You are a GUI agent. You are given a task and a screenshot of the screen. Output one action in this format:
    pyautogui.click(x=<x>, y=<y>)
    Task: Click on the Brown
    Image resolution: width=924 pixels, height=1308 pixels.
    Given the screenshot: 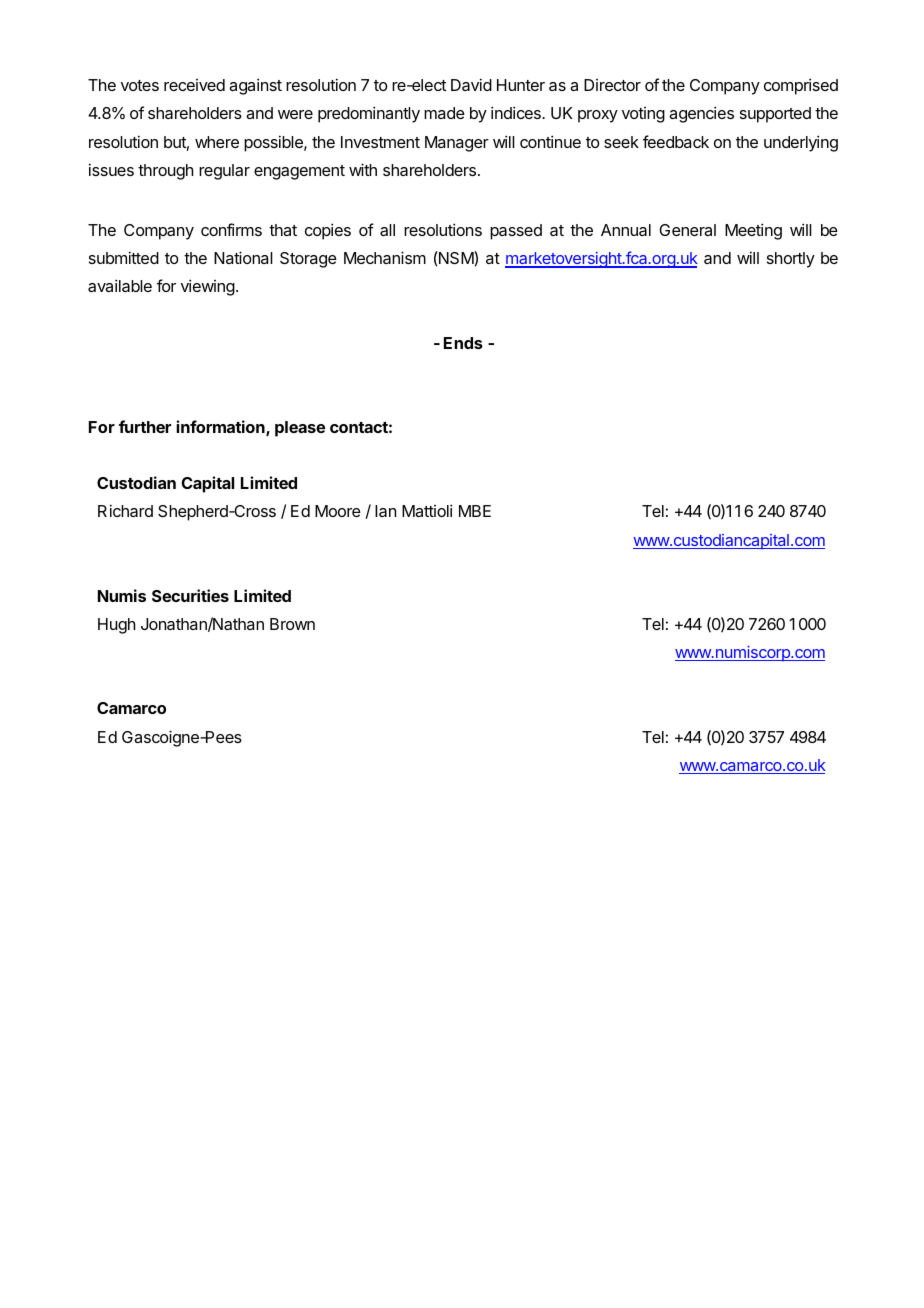 What is the action you would take?
    pyautogui.click(x=292, y=624)
